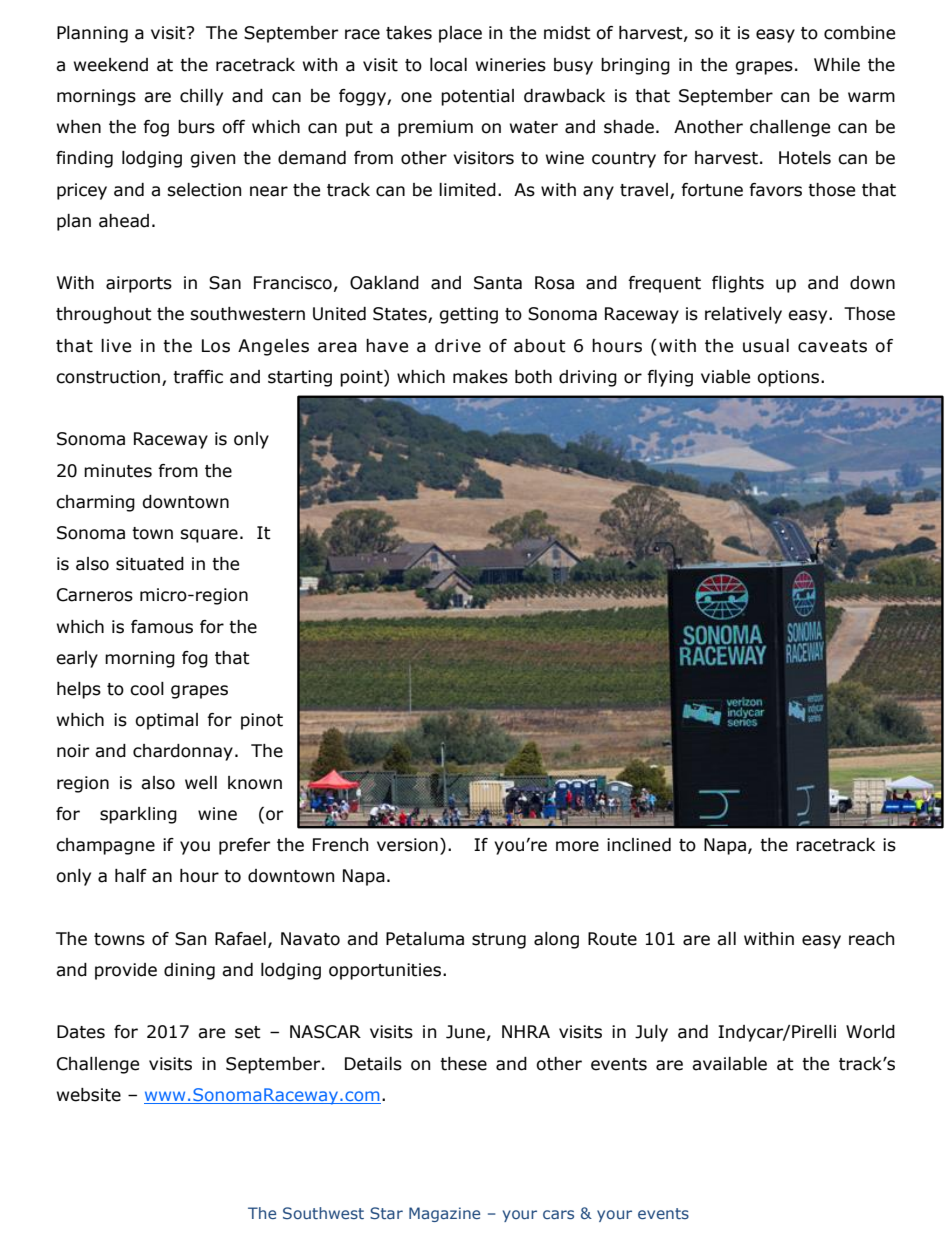 The height and width of the screenshot is (1233, 952). I want to click on sparkling, so click(138, 815).
